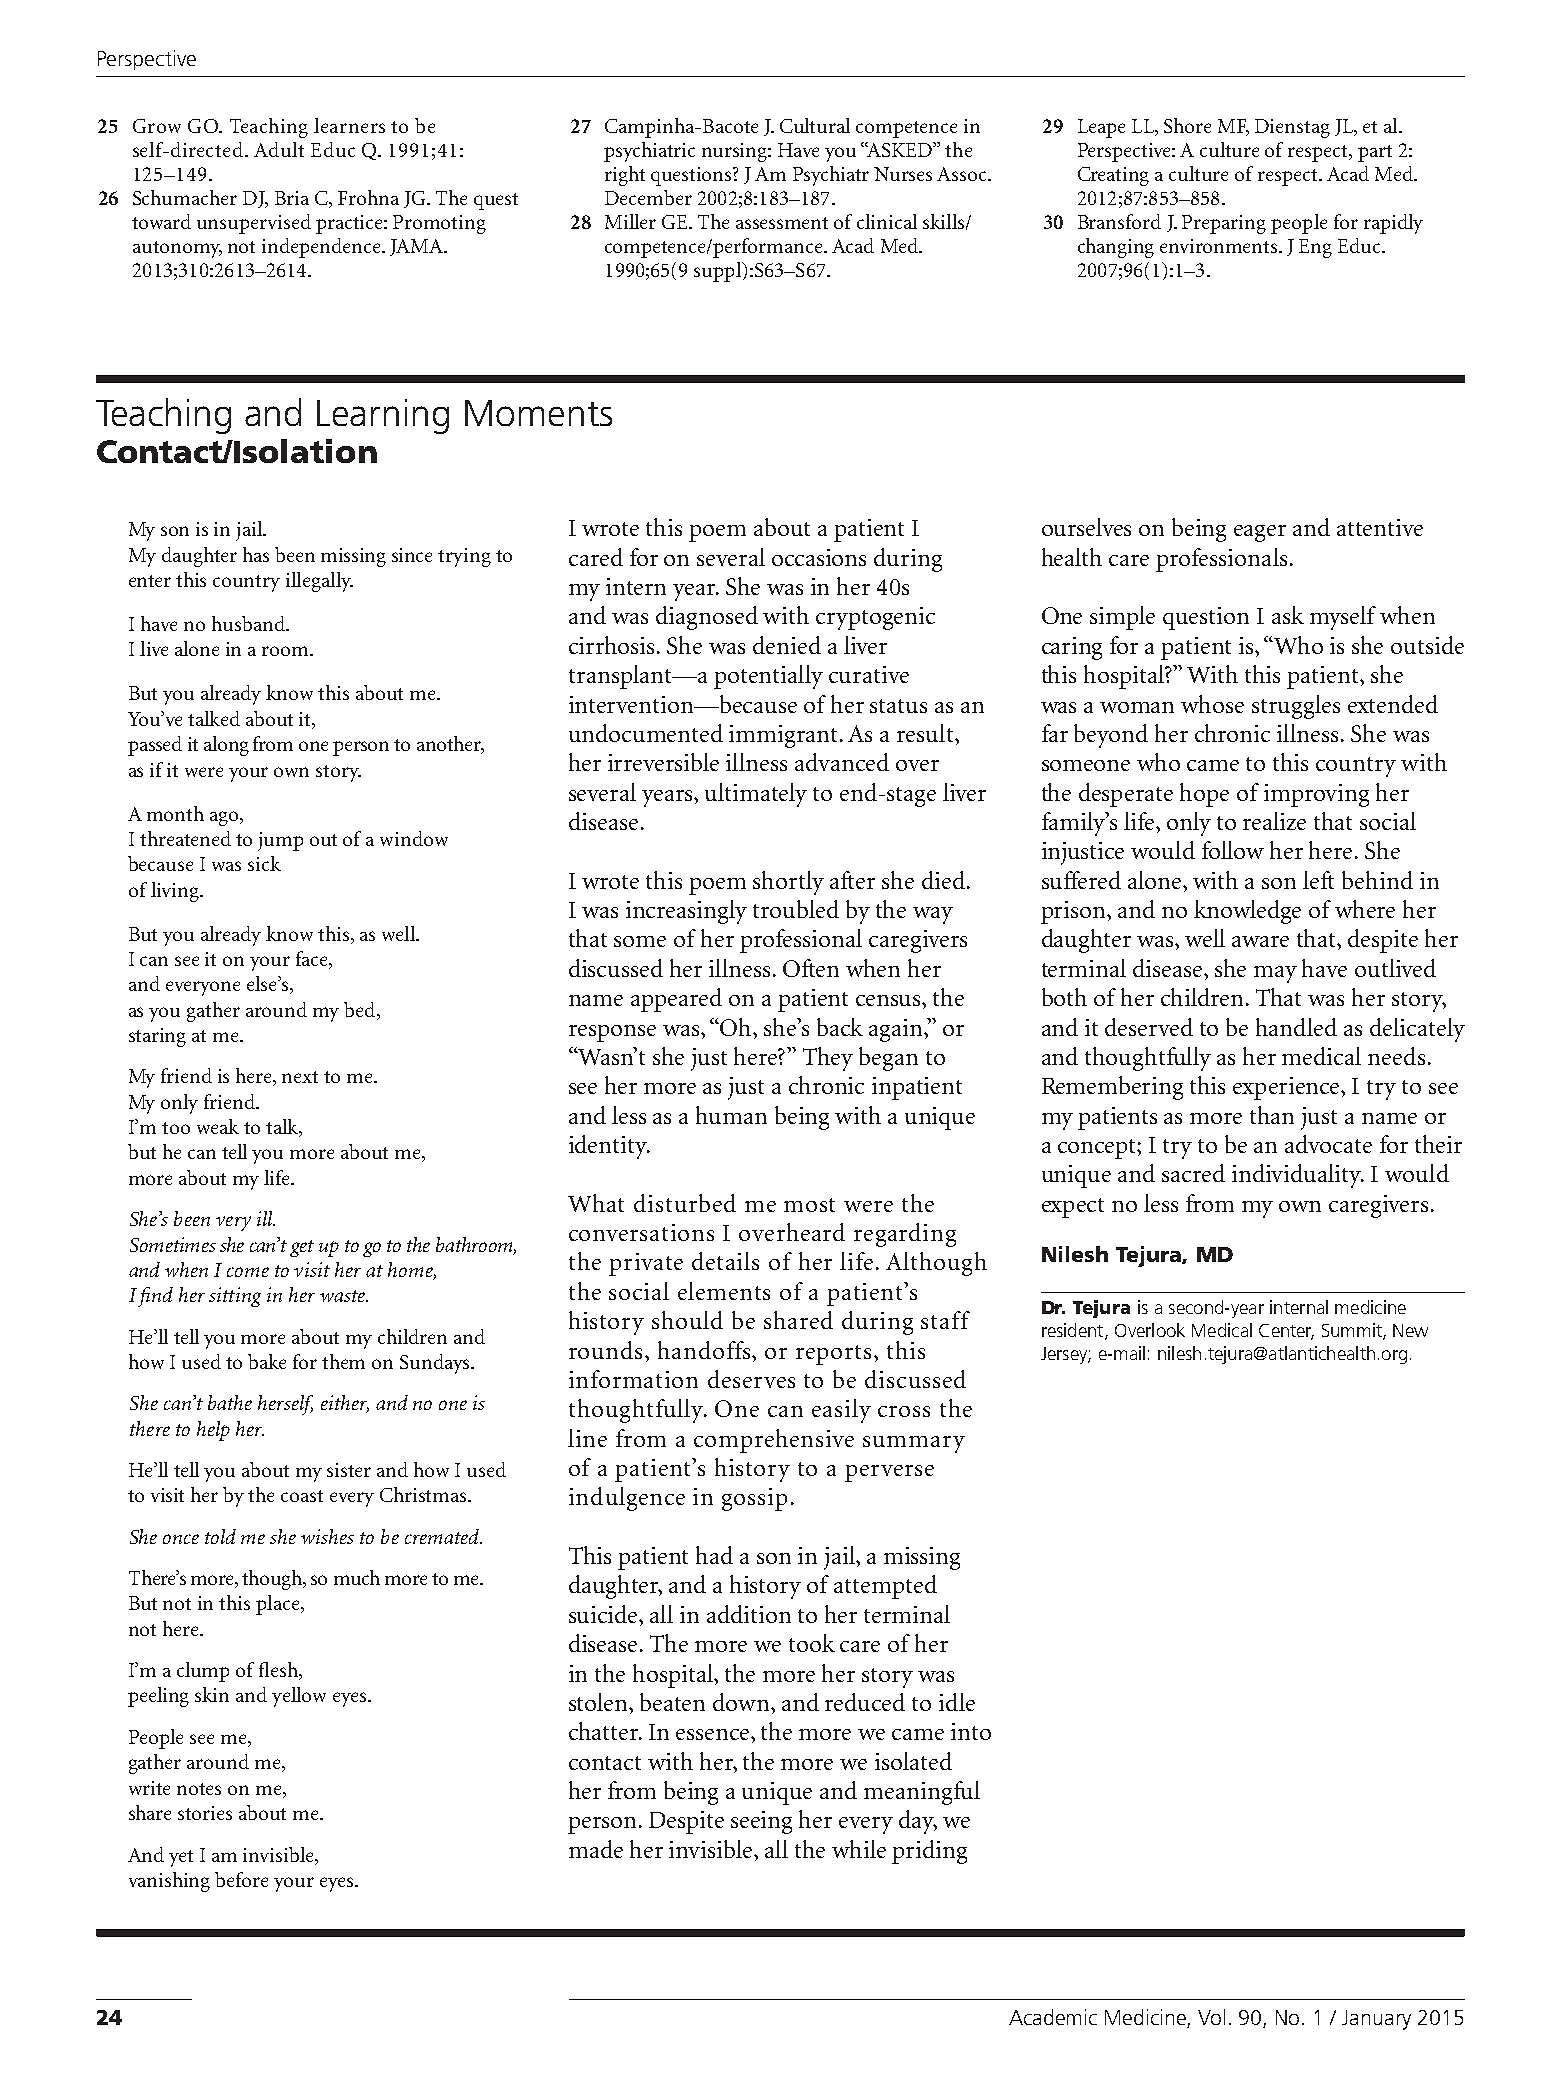 The width and height of the screenshot is (1561, 2090). What do you see at coordinates (300, 1077) in the screenshot?
I see `next` at bounding box center [300, 1077].
